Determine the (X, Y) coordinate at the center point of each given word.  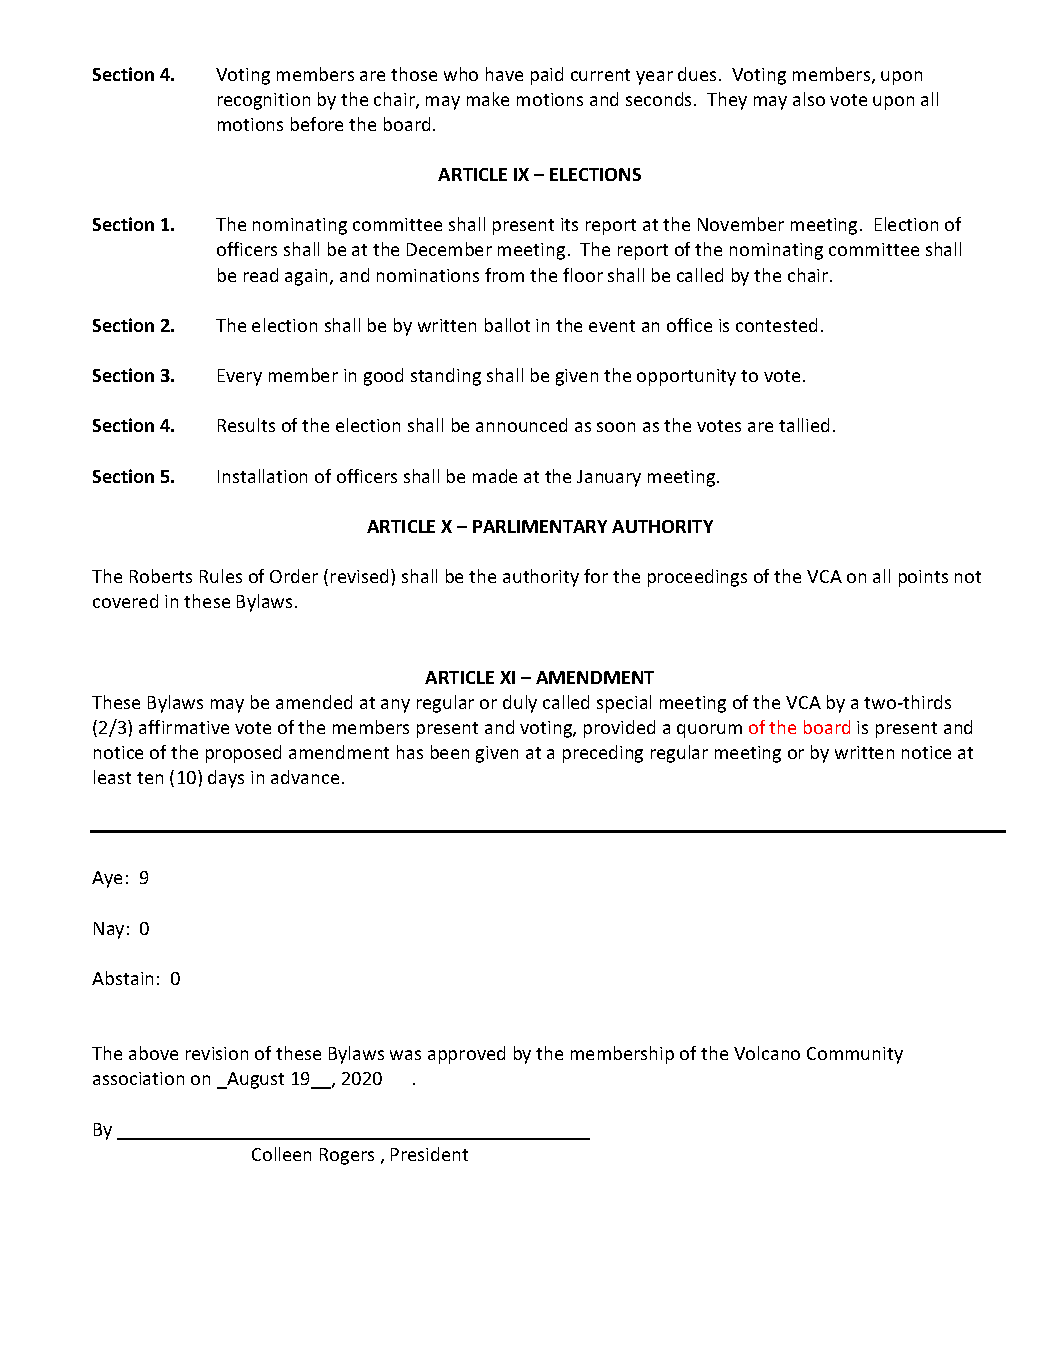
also (809, 99)
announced (521, 425)
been (450, 752)
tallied (804, 425)
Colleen (281, 1154)
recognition (264, 101)
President (429, 1154)
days (226, 779)
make (488, 99)
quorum (709, 731)
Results (246, 425)
